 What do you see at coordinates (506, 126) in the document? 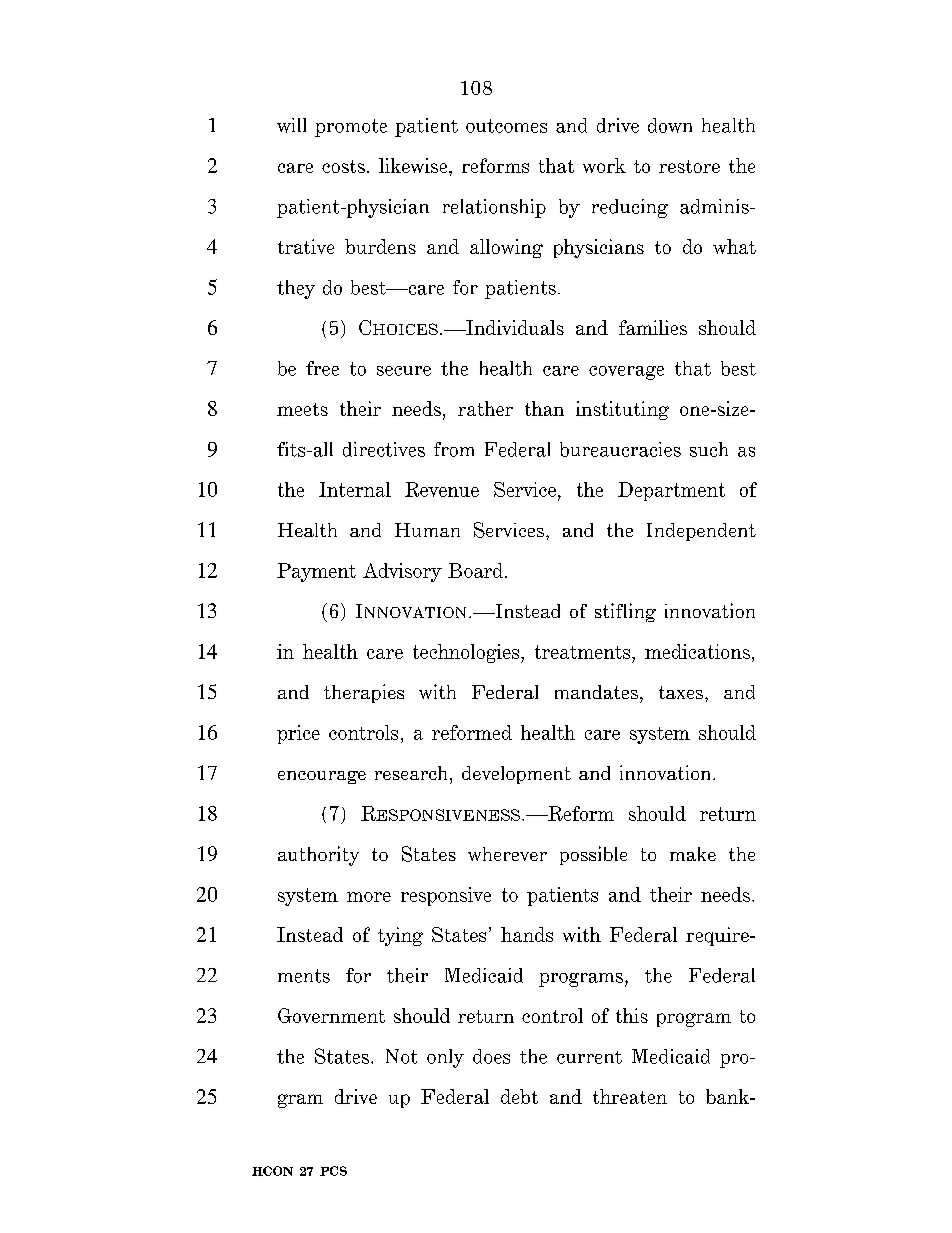
I see `outcomes` at bounding box center [506, 126].
